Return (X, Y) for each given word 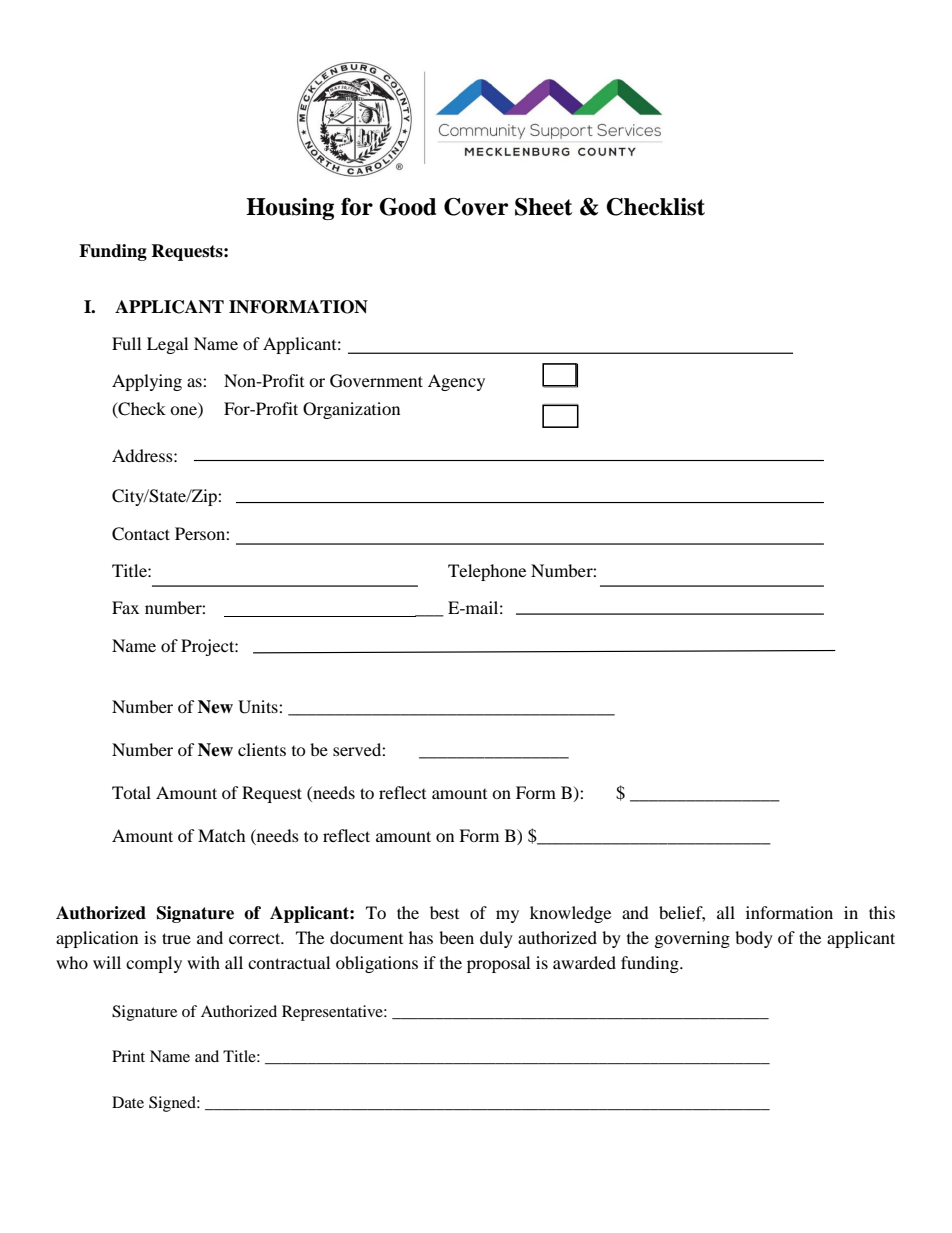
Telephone (487, 572)
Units (259, 707)
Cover (476, 207)
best (444, 912)
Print (128, 1056)
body (754, 939)
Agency (456, 382)
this (882, 912)
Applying (147, 382)
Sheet (543, 207)
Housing (290, 209)
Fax (125, 607)
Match (222, 835)
